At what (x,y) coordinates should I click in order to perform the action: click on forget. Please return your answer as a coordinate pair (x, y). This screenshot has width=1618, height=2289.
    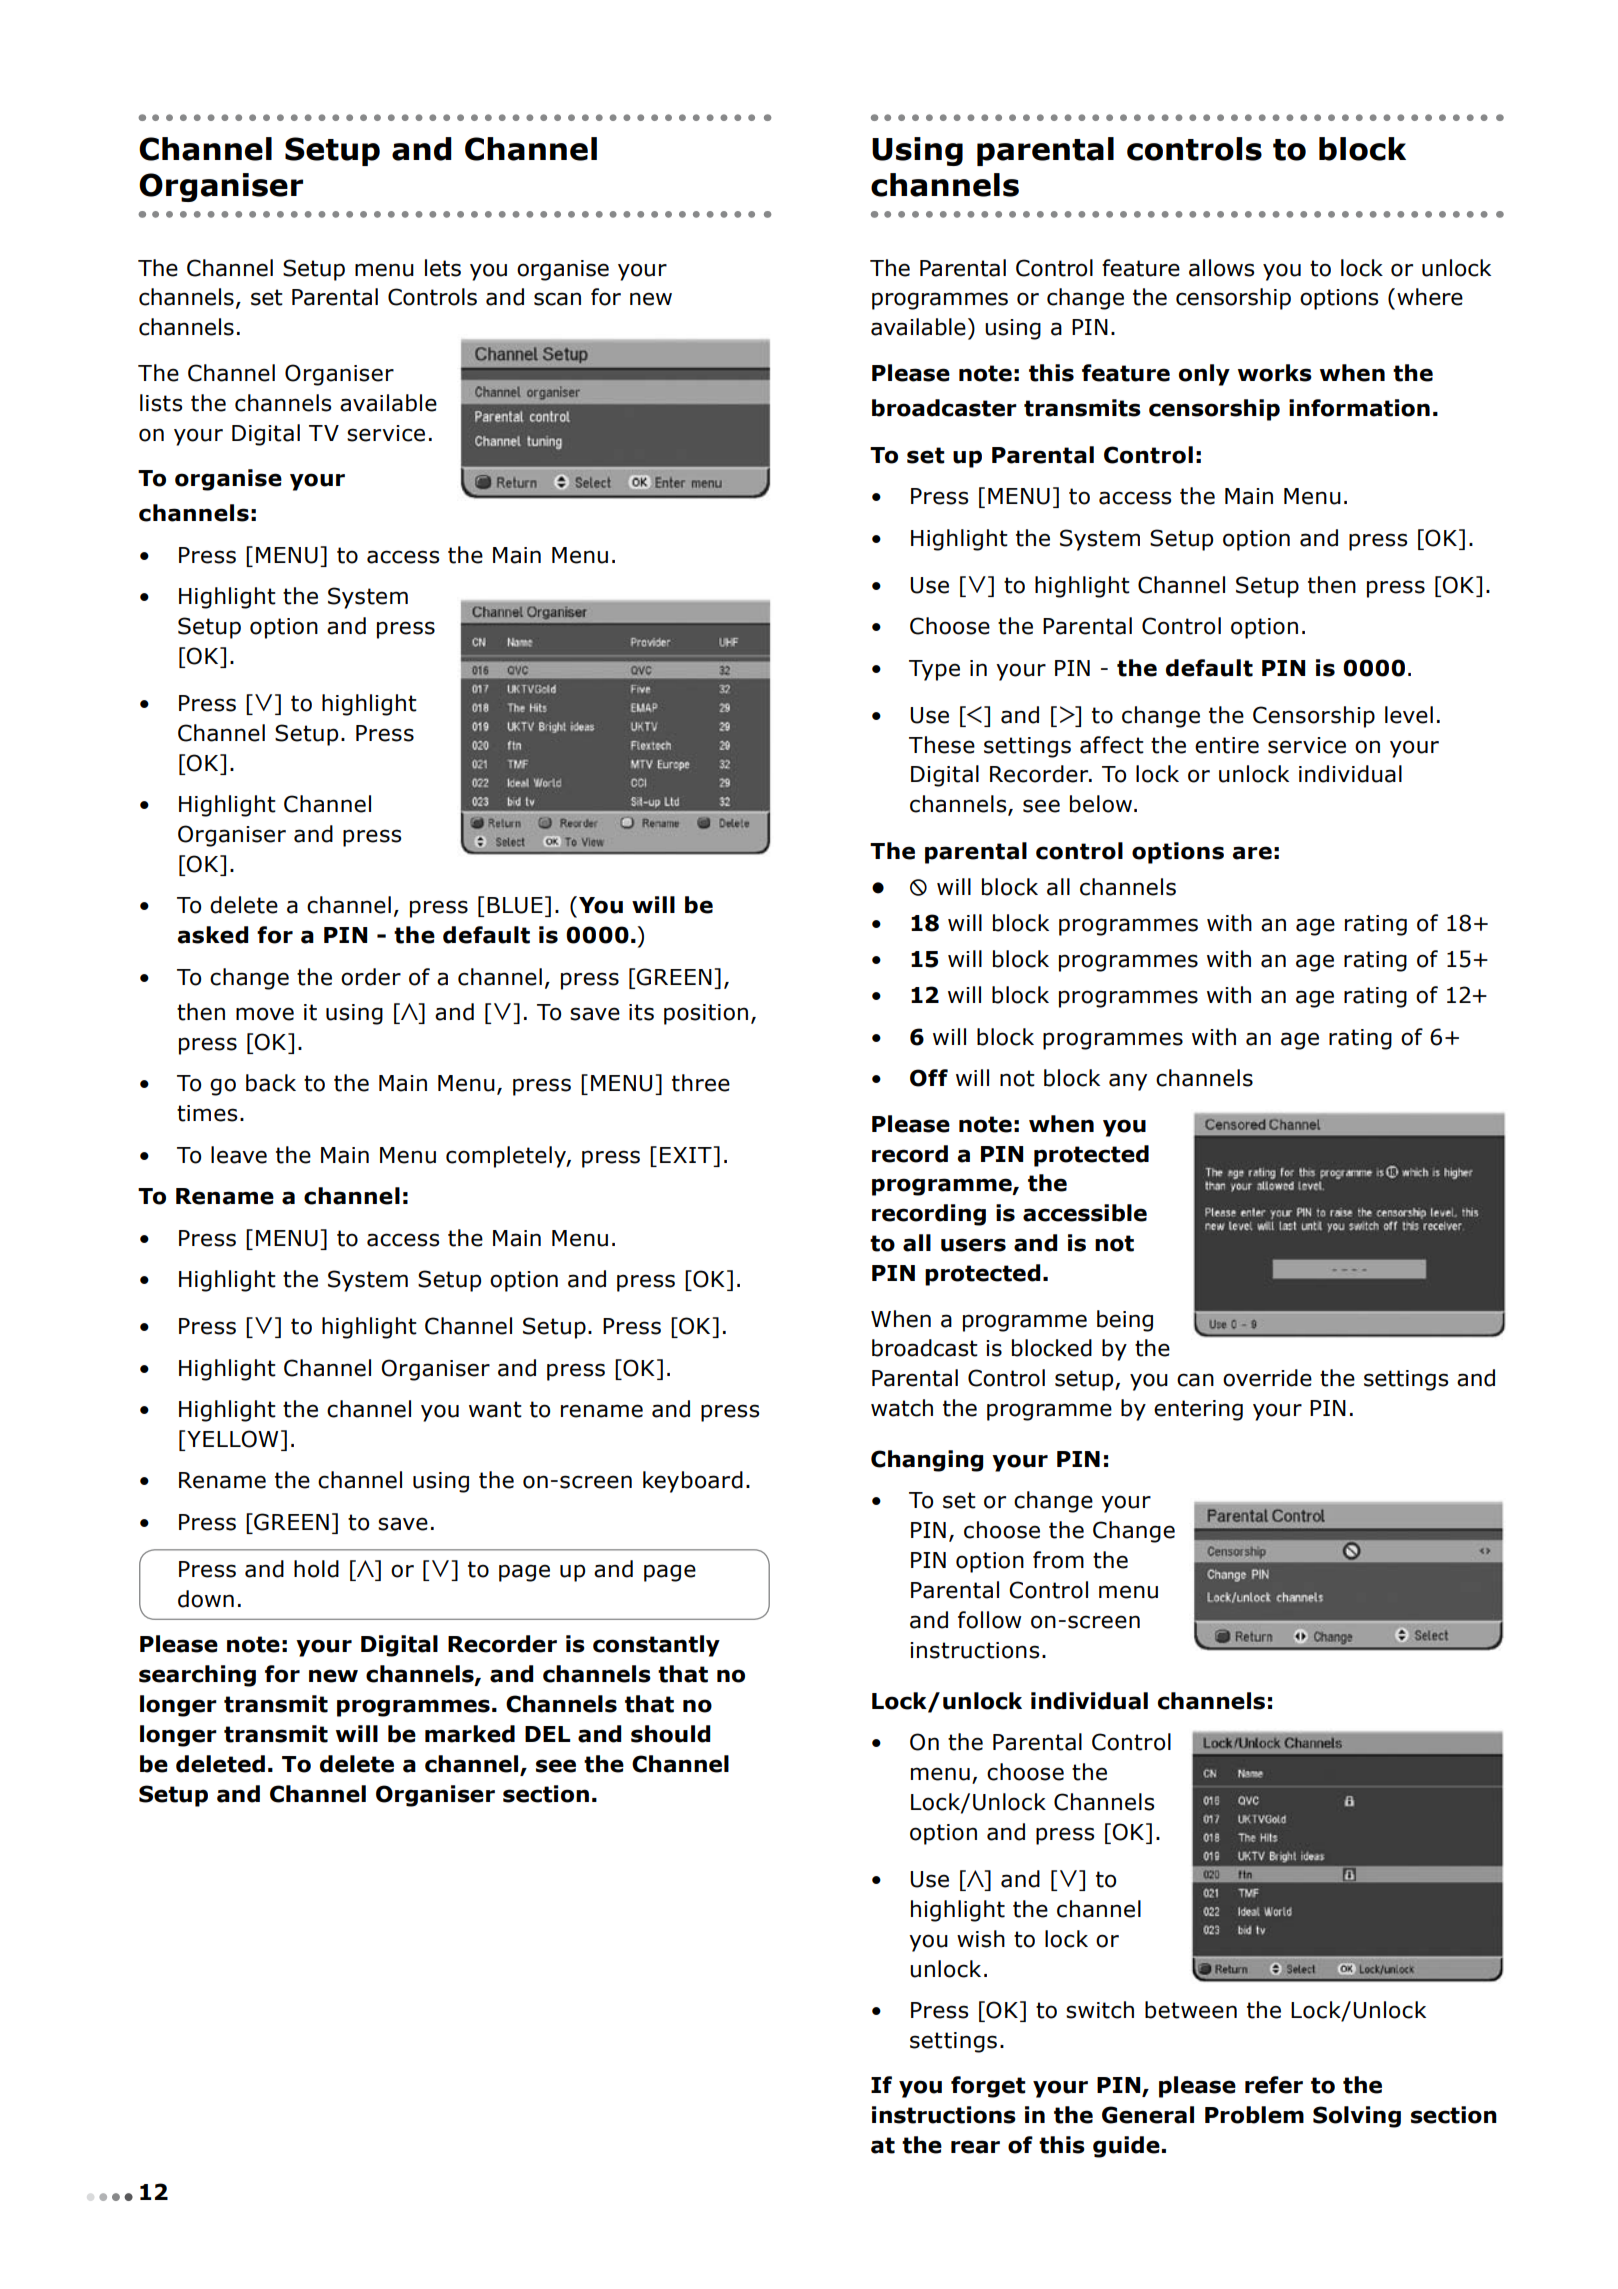
    Looking at the image, I should click on (988, 2087).
